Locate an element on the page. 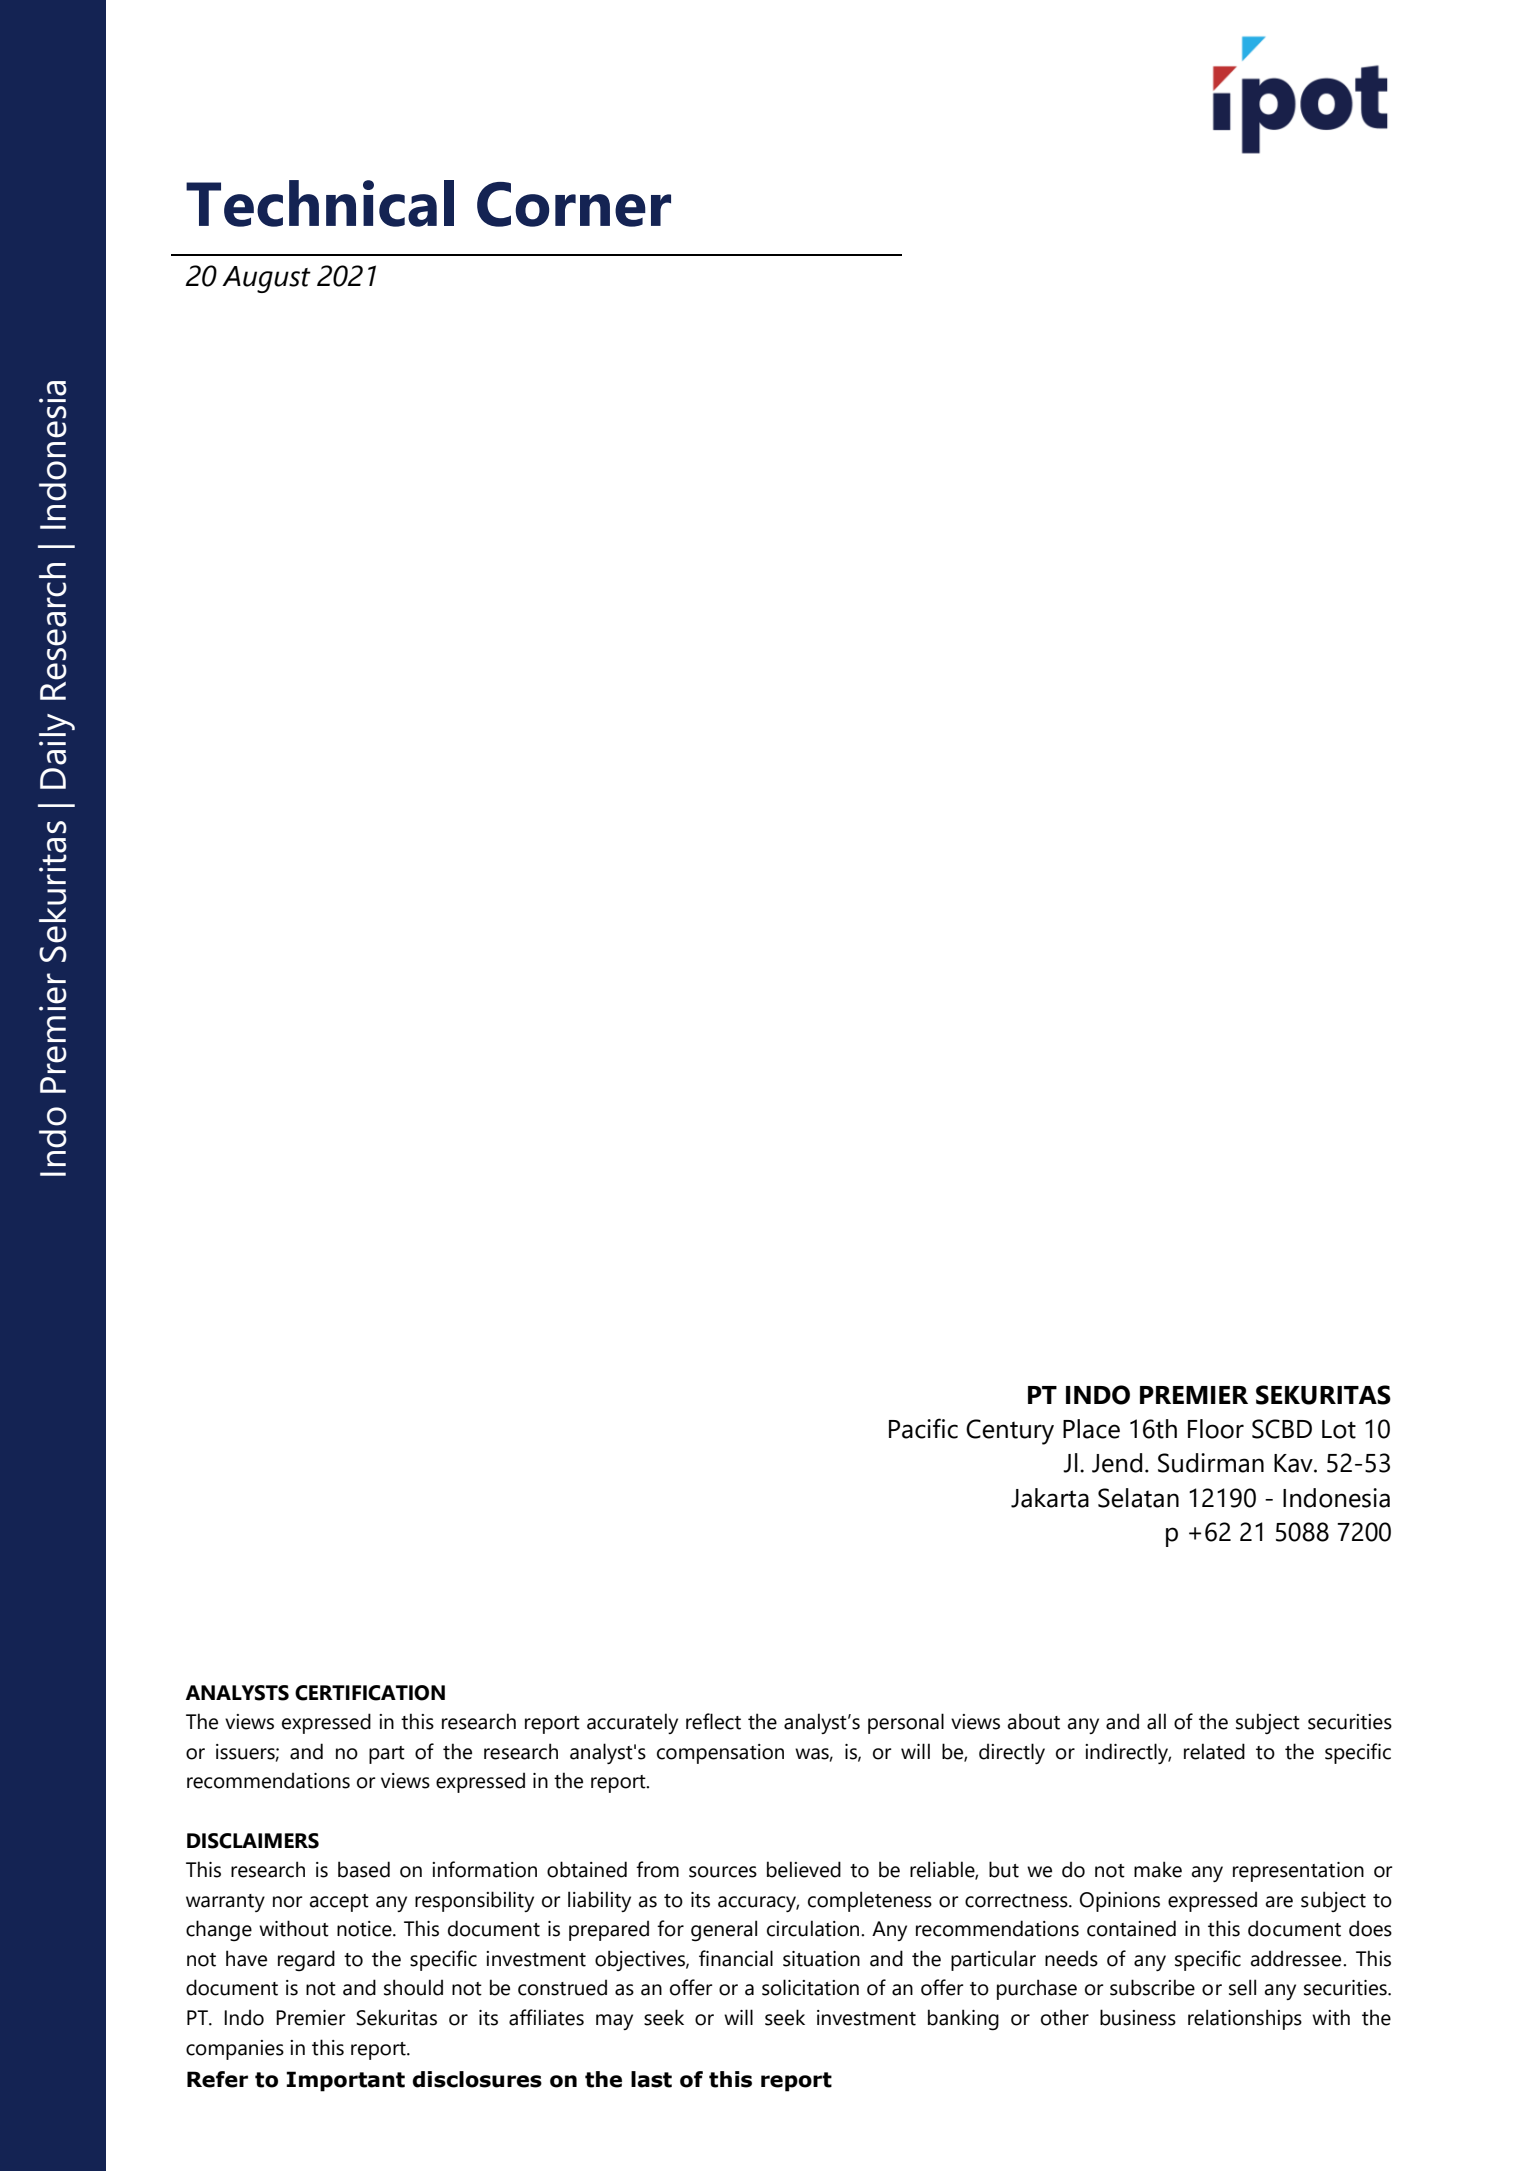 Image resolution: width=1535 pixels, height=2171 pixels. August is located at coordinates (266, 279).
